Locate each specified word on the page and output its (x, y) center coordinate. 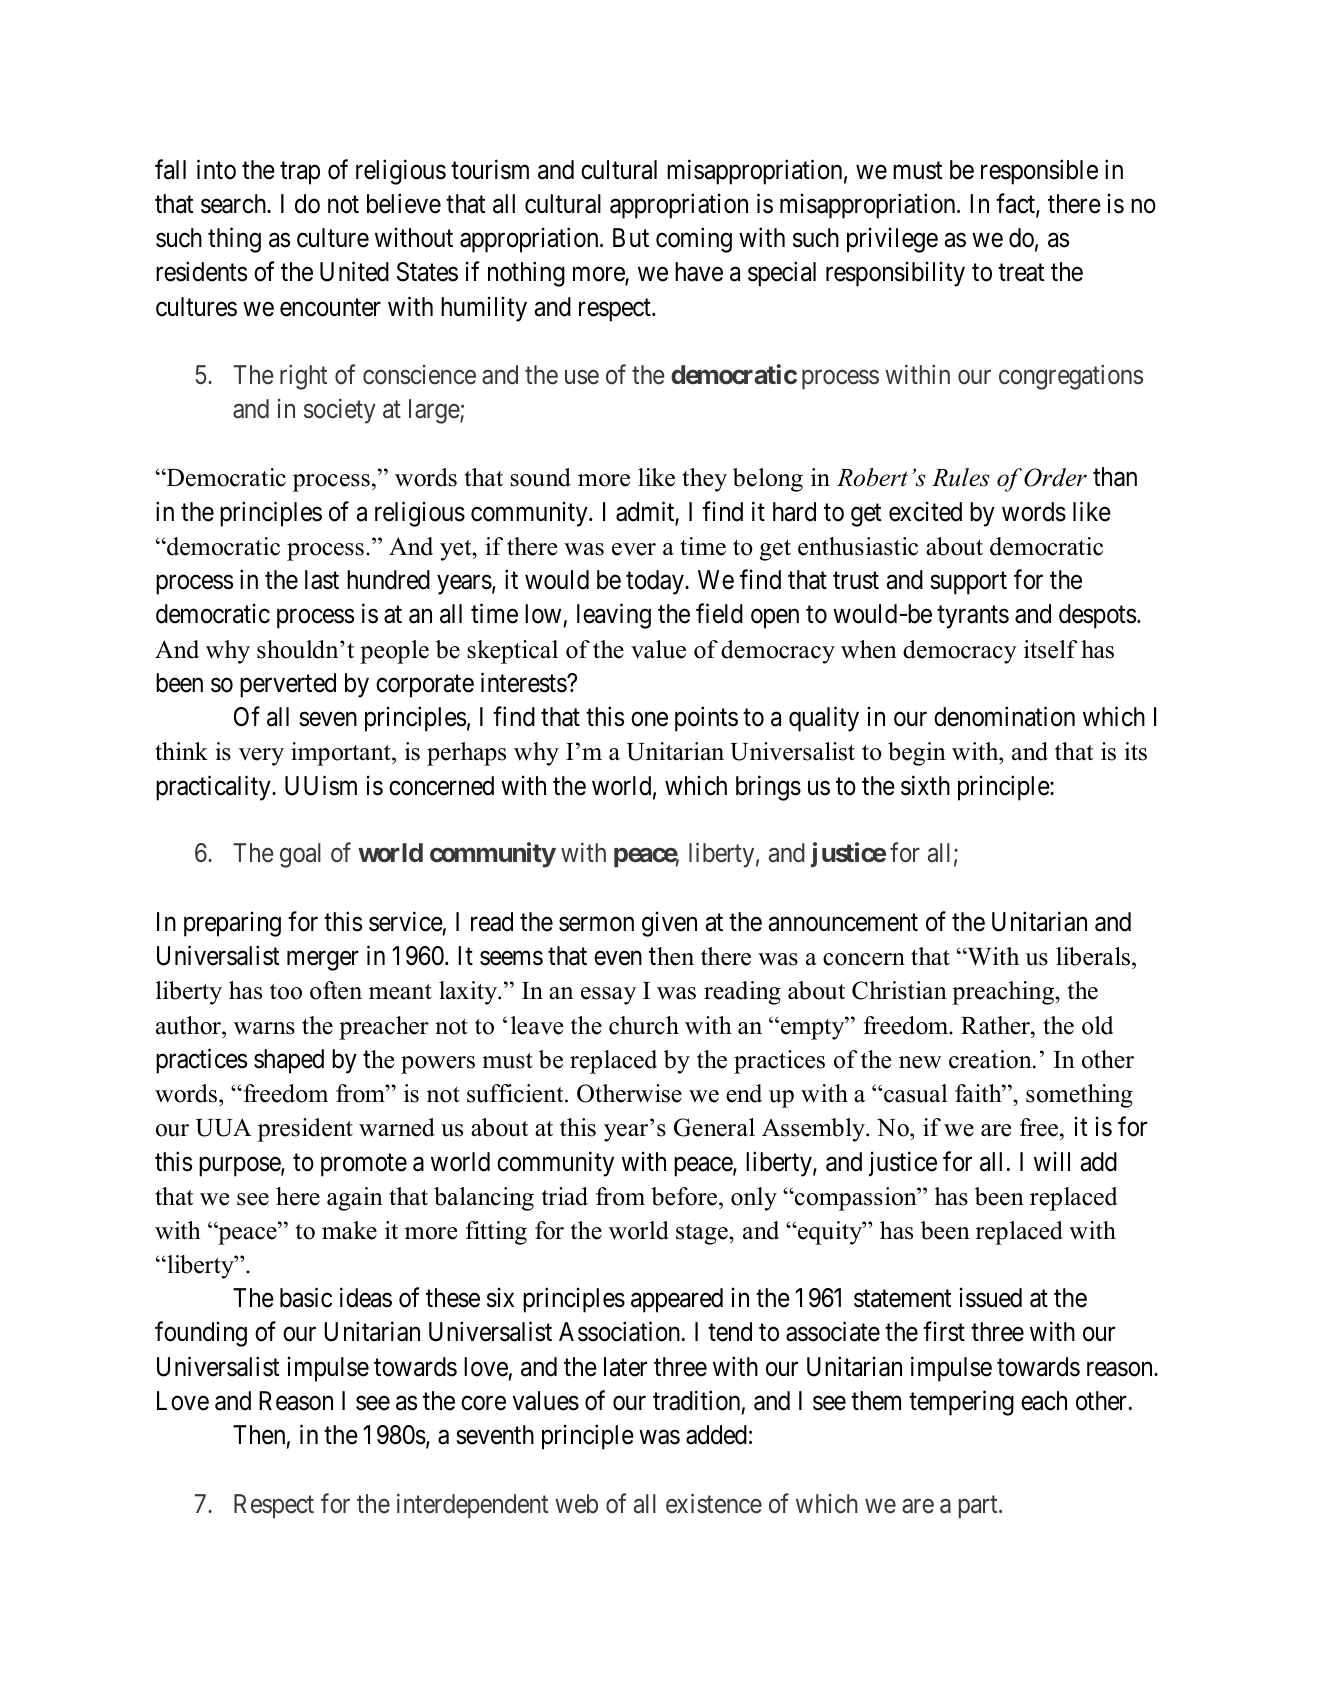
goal (300, 855)
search (235, 204)
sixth (925, 785)
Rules (961, 477)
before (685, 1196)
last (322, 580)
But (631, 237)
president (305, 1130)
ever (634, 549)
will (1052, 1161)
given (669, 924)
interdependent (472, 1506)
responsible (1039, 172)
